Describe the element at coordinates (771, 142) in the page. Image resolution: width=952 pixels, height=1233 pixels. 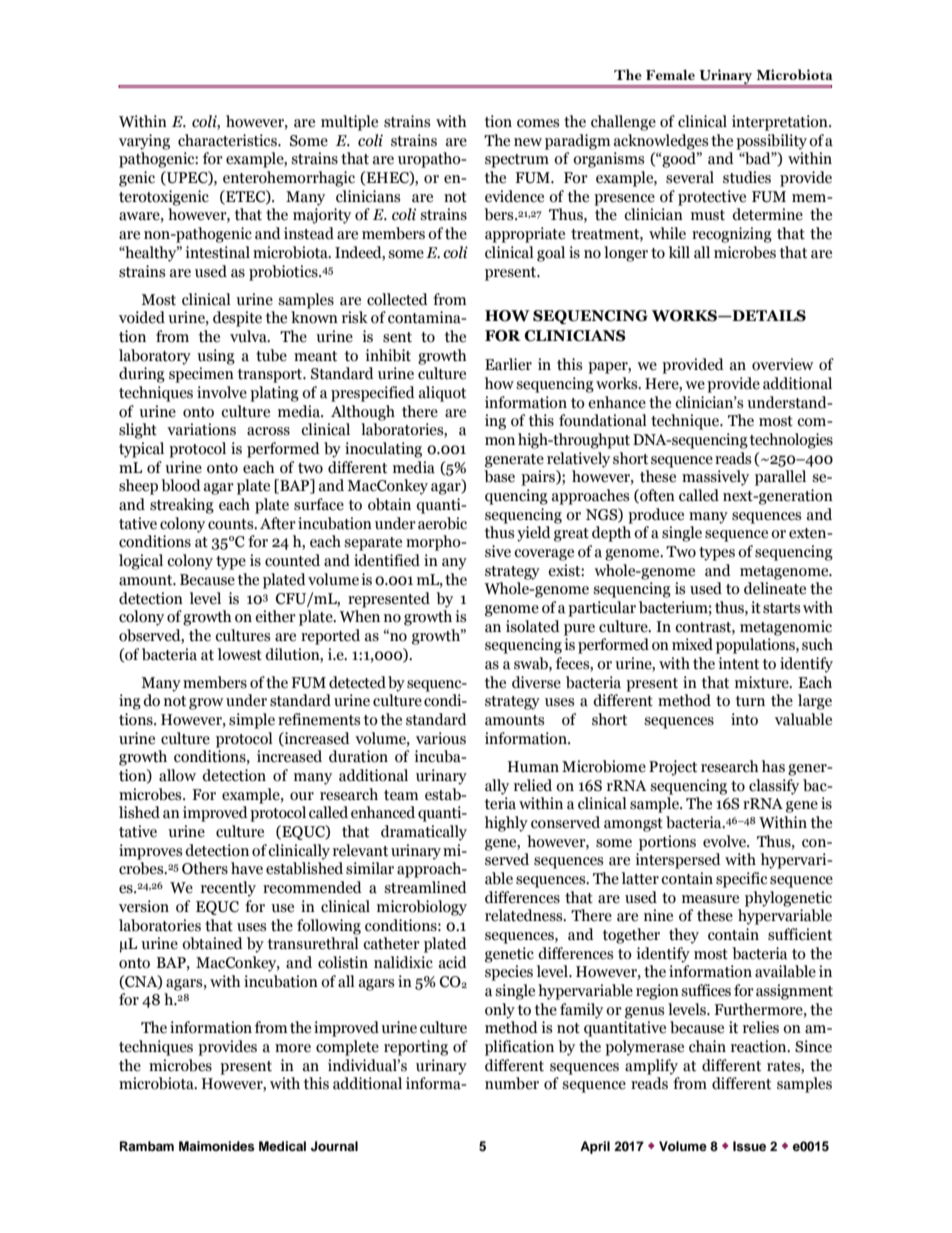
I see `possibility` at that location.
